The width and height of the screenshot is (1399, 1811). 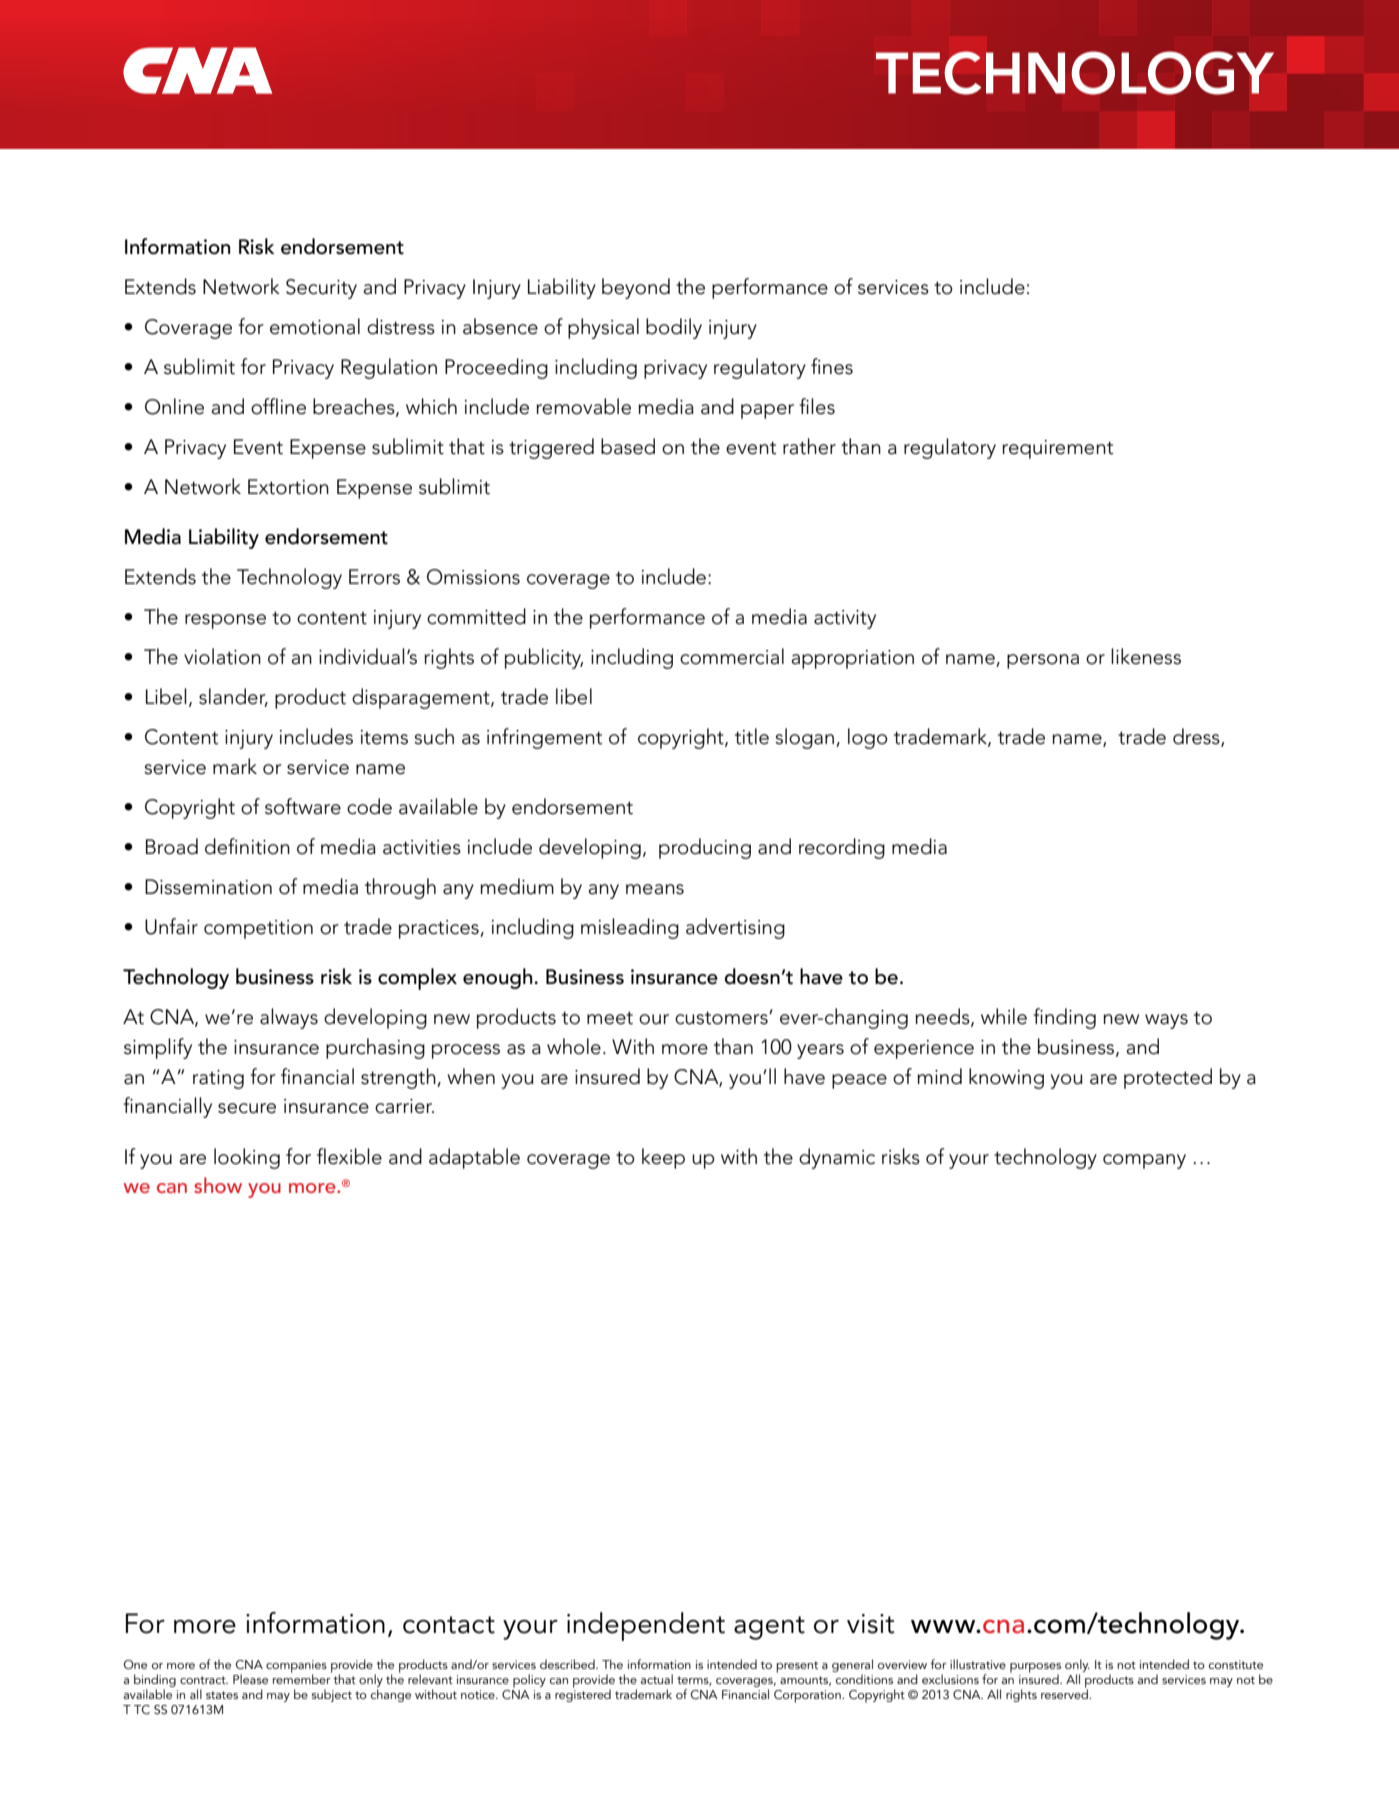 What do you see at coordinates (1057, 449) in the screenshot?
I see `requirement` at bounding box center [1057, 449].
